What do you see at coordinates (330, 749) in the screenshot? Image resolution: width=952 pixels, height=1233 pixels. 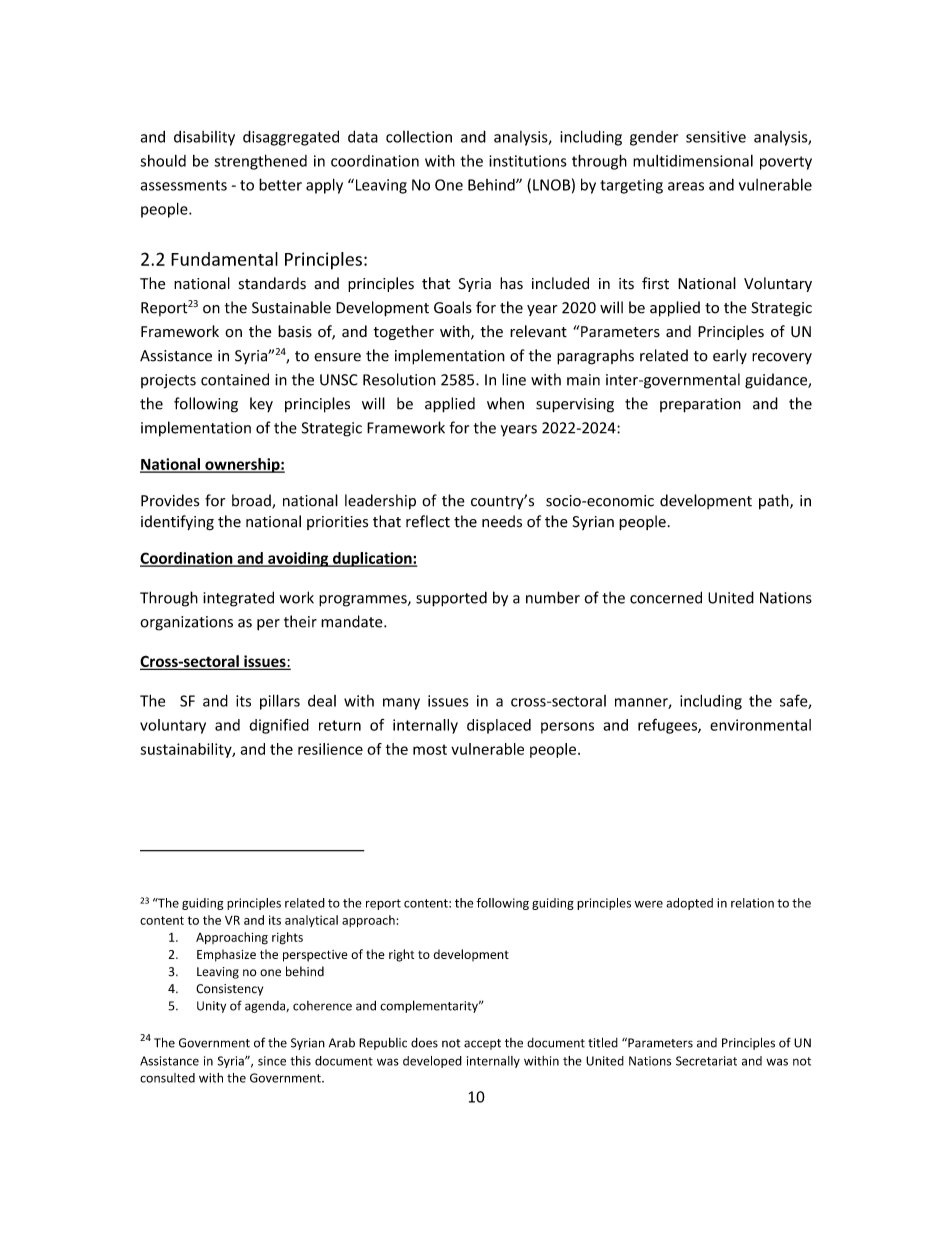 I see `resilience` at bounding box center [330, 749].
